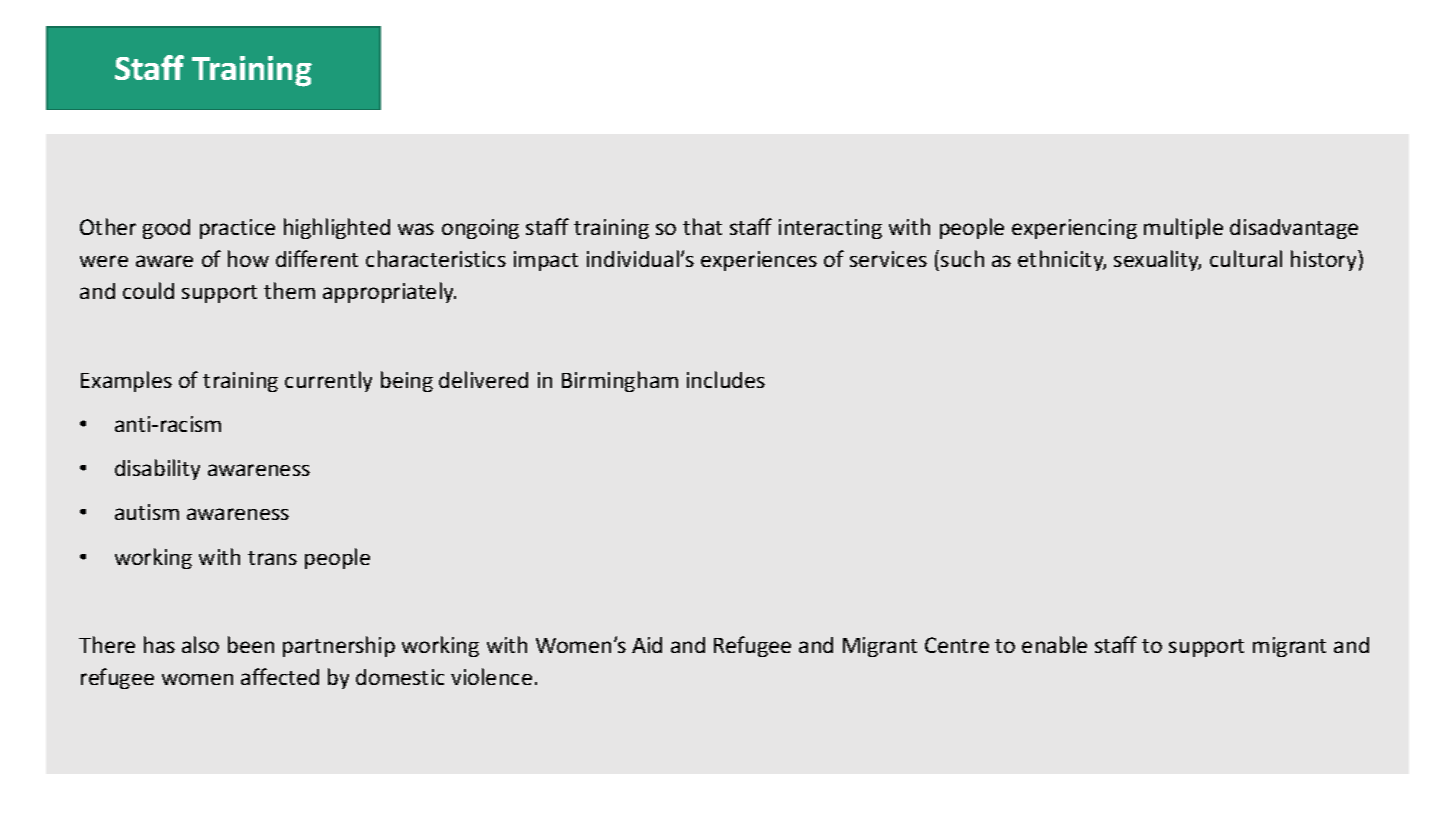  I want to click on Aid, so click(647, 645).
